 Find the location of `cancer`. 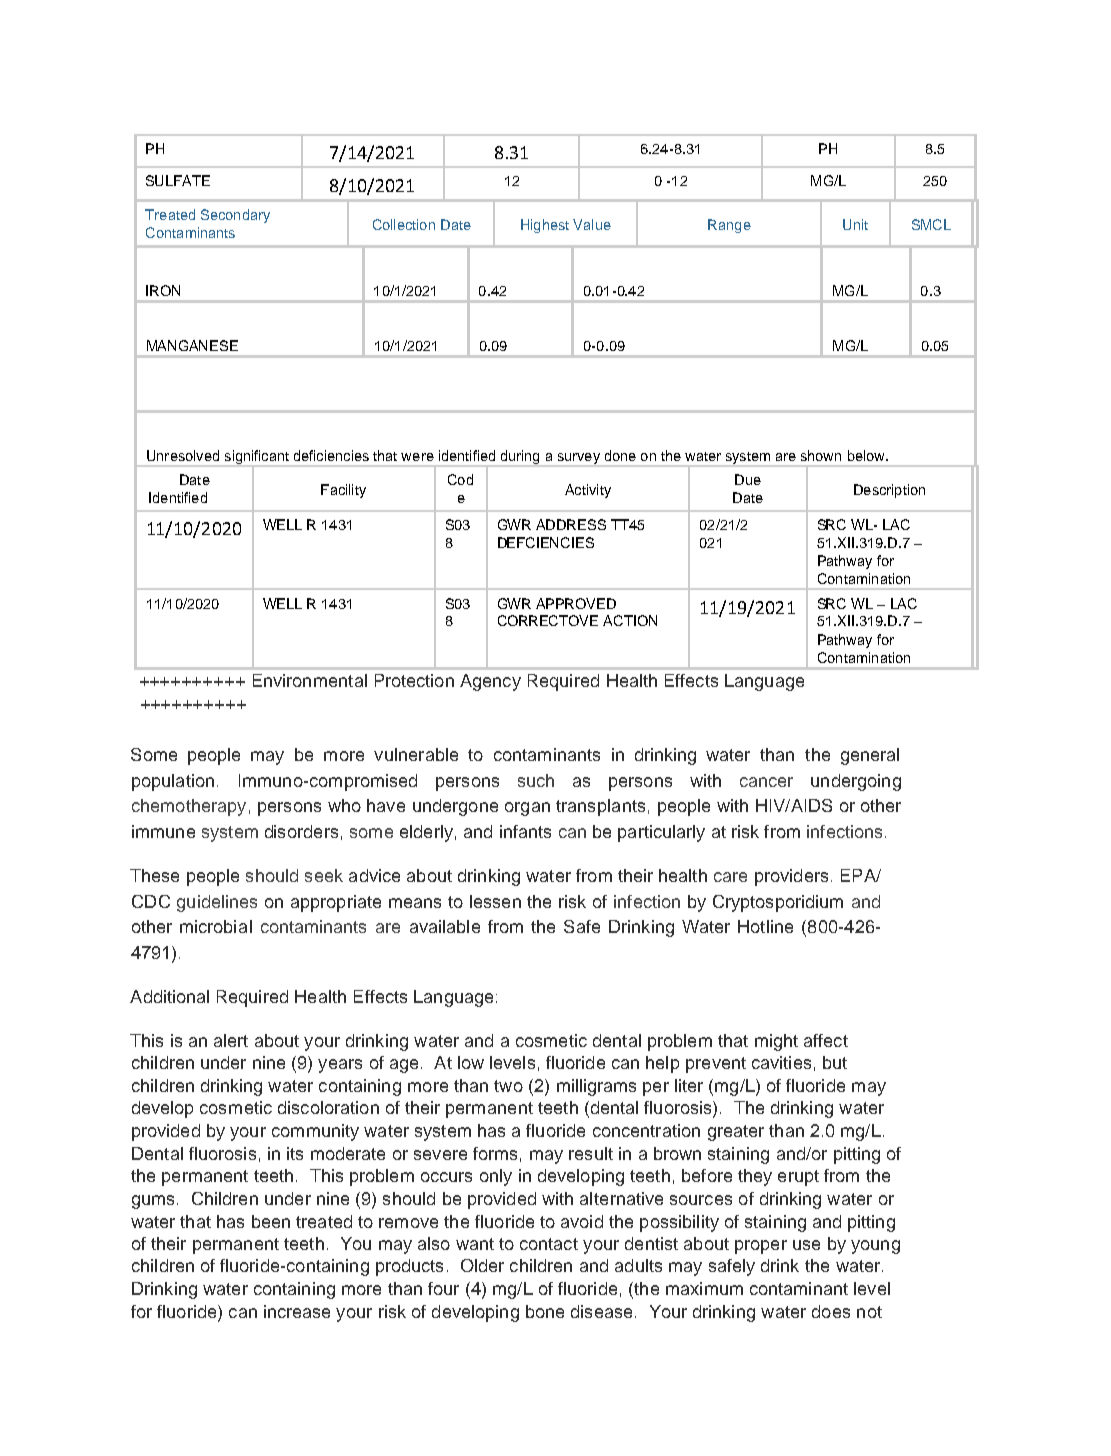

cancer is located at coordinates (766, 782).
